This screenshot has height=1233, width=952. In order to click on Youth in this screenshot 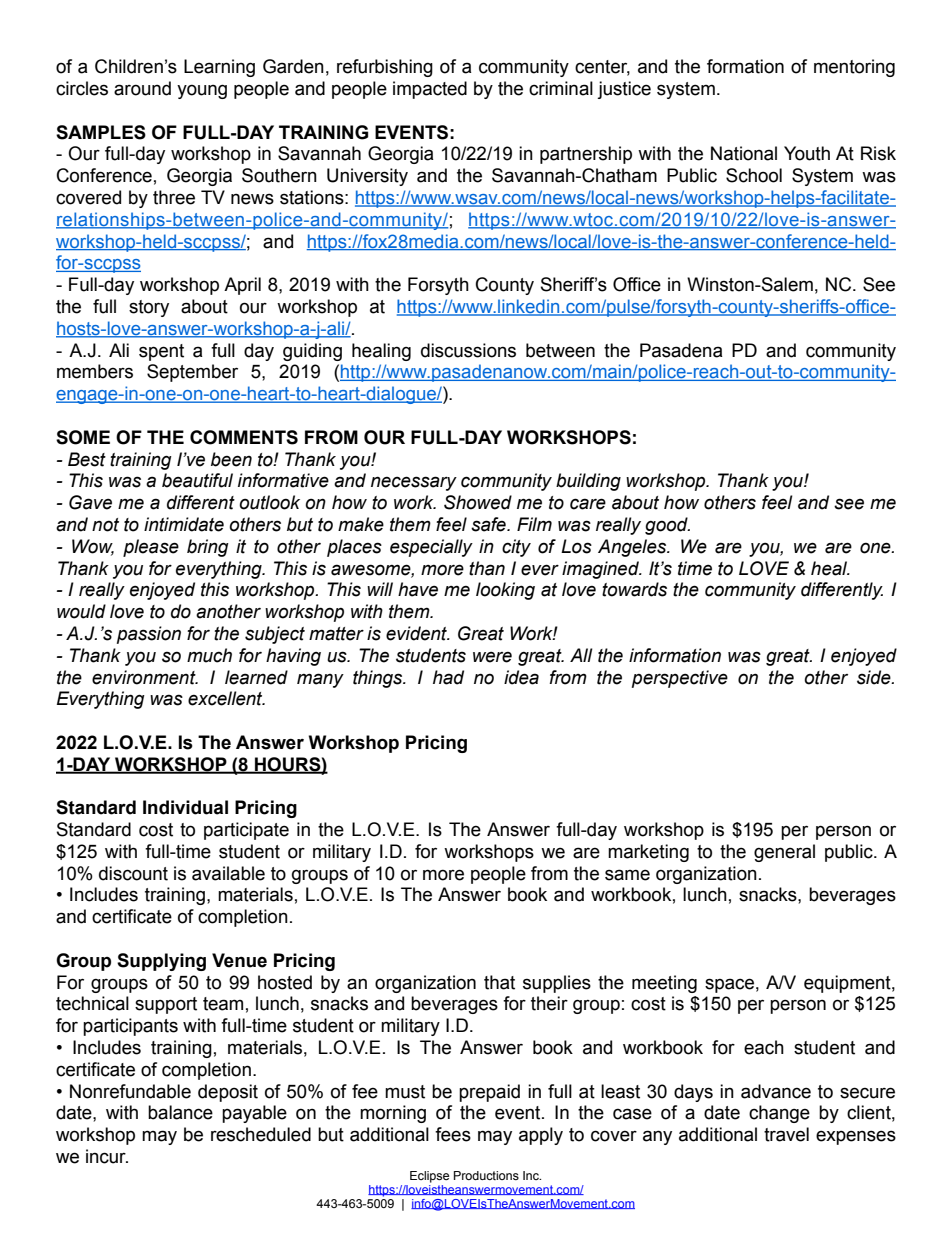, I will do `click(807, 153)`.
